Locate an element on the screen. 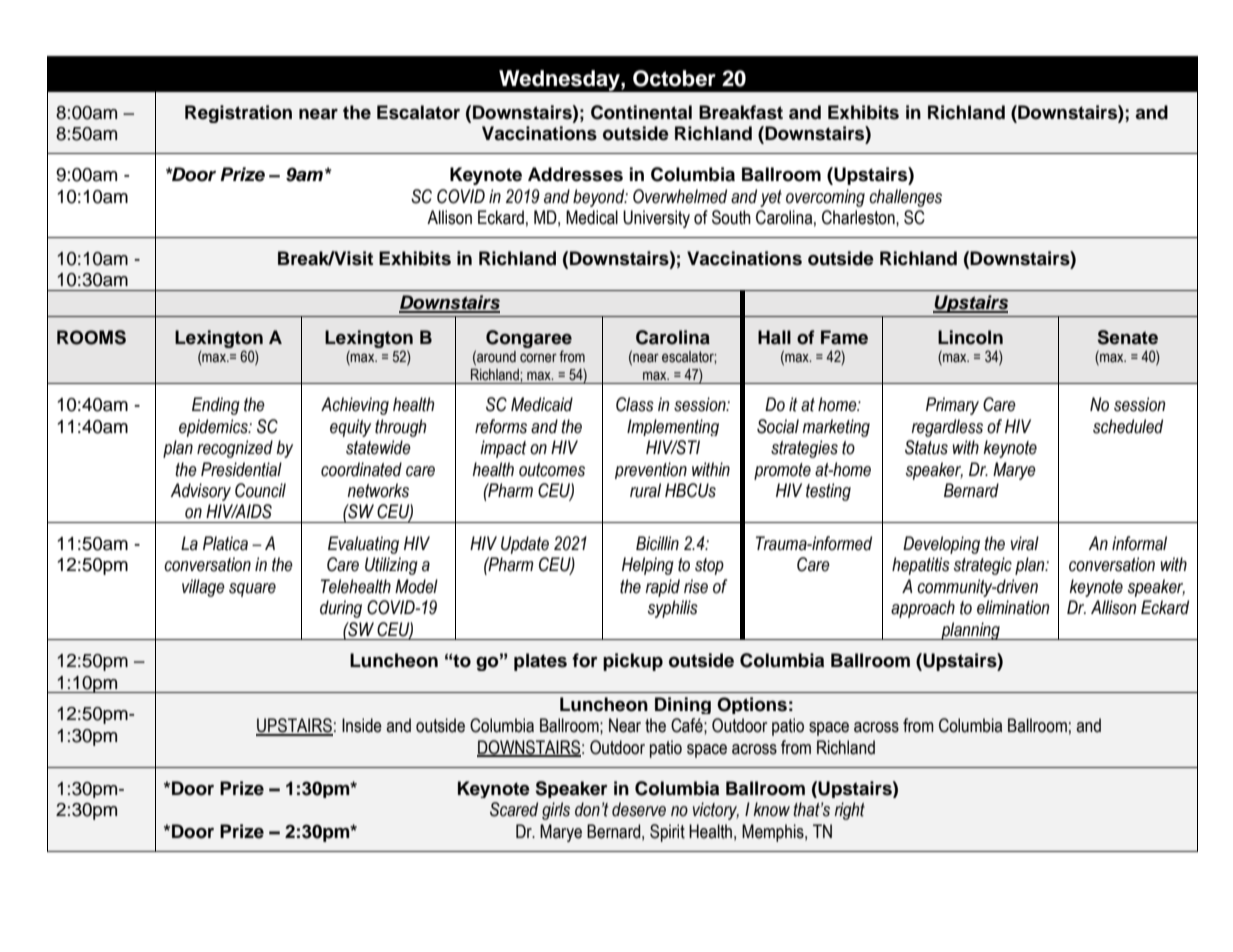  Continental is located at coordinates (641, 112).
